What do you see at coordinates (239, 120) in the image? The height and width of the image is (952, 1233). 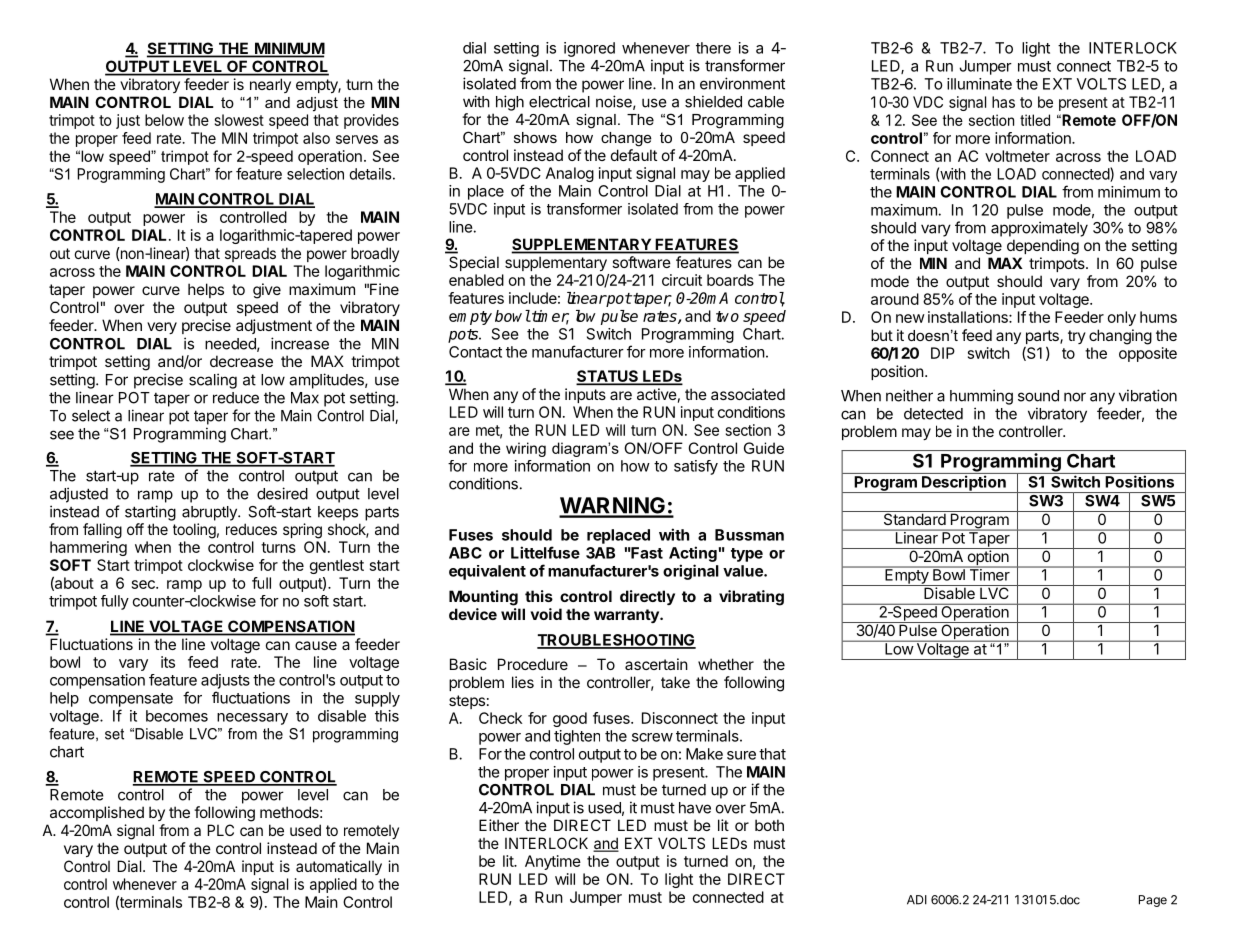 I see `slowest` at bounding box center [239, 120].
